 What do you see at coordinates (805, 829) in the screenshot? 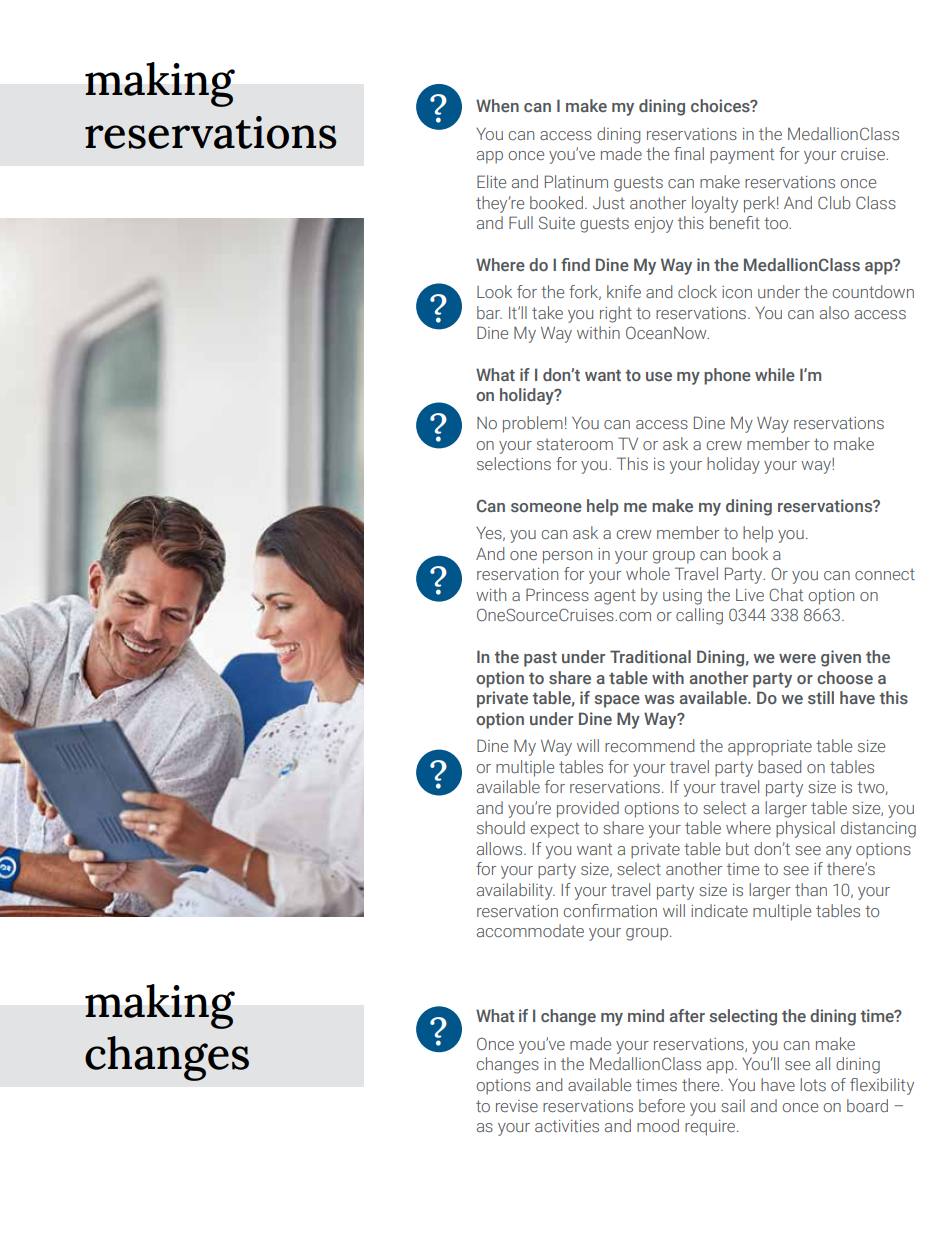
I see `physical` at bounding box center [805, 829].
